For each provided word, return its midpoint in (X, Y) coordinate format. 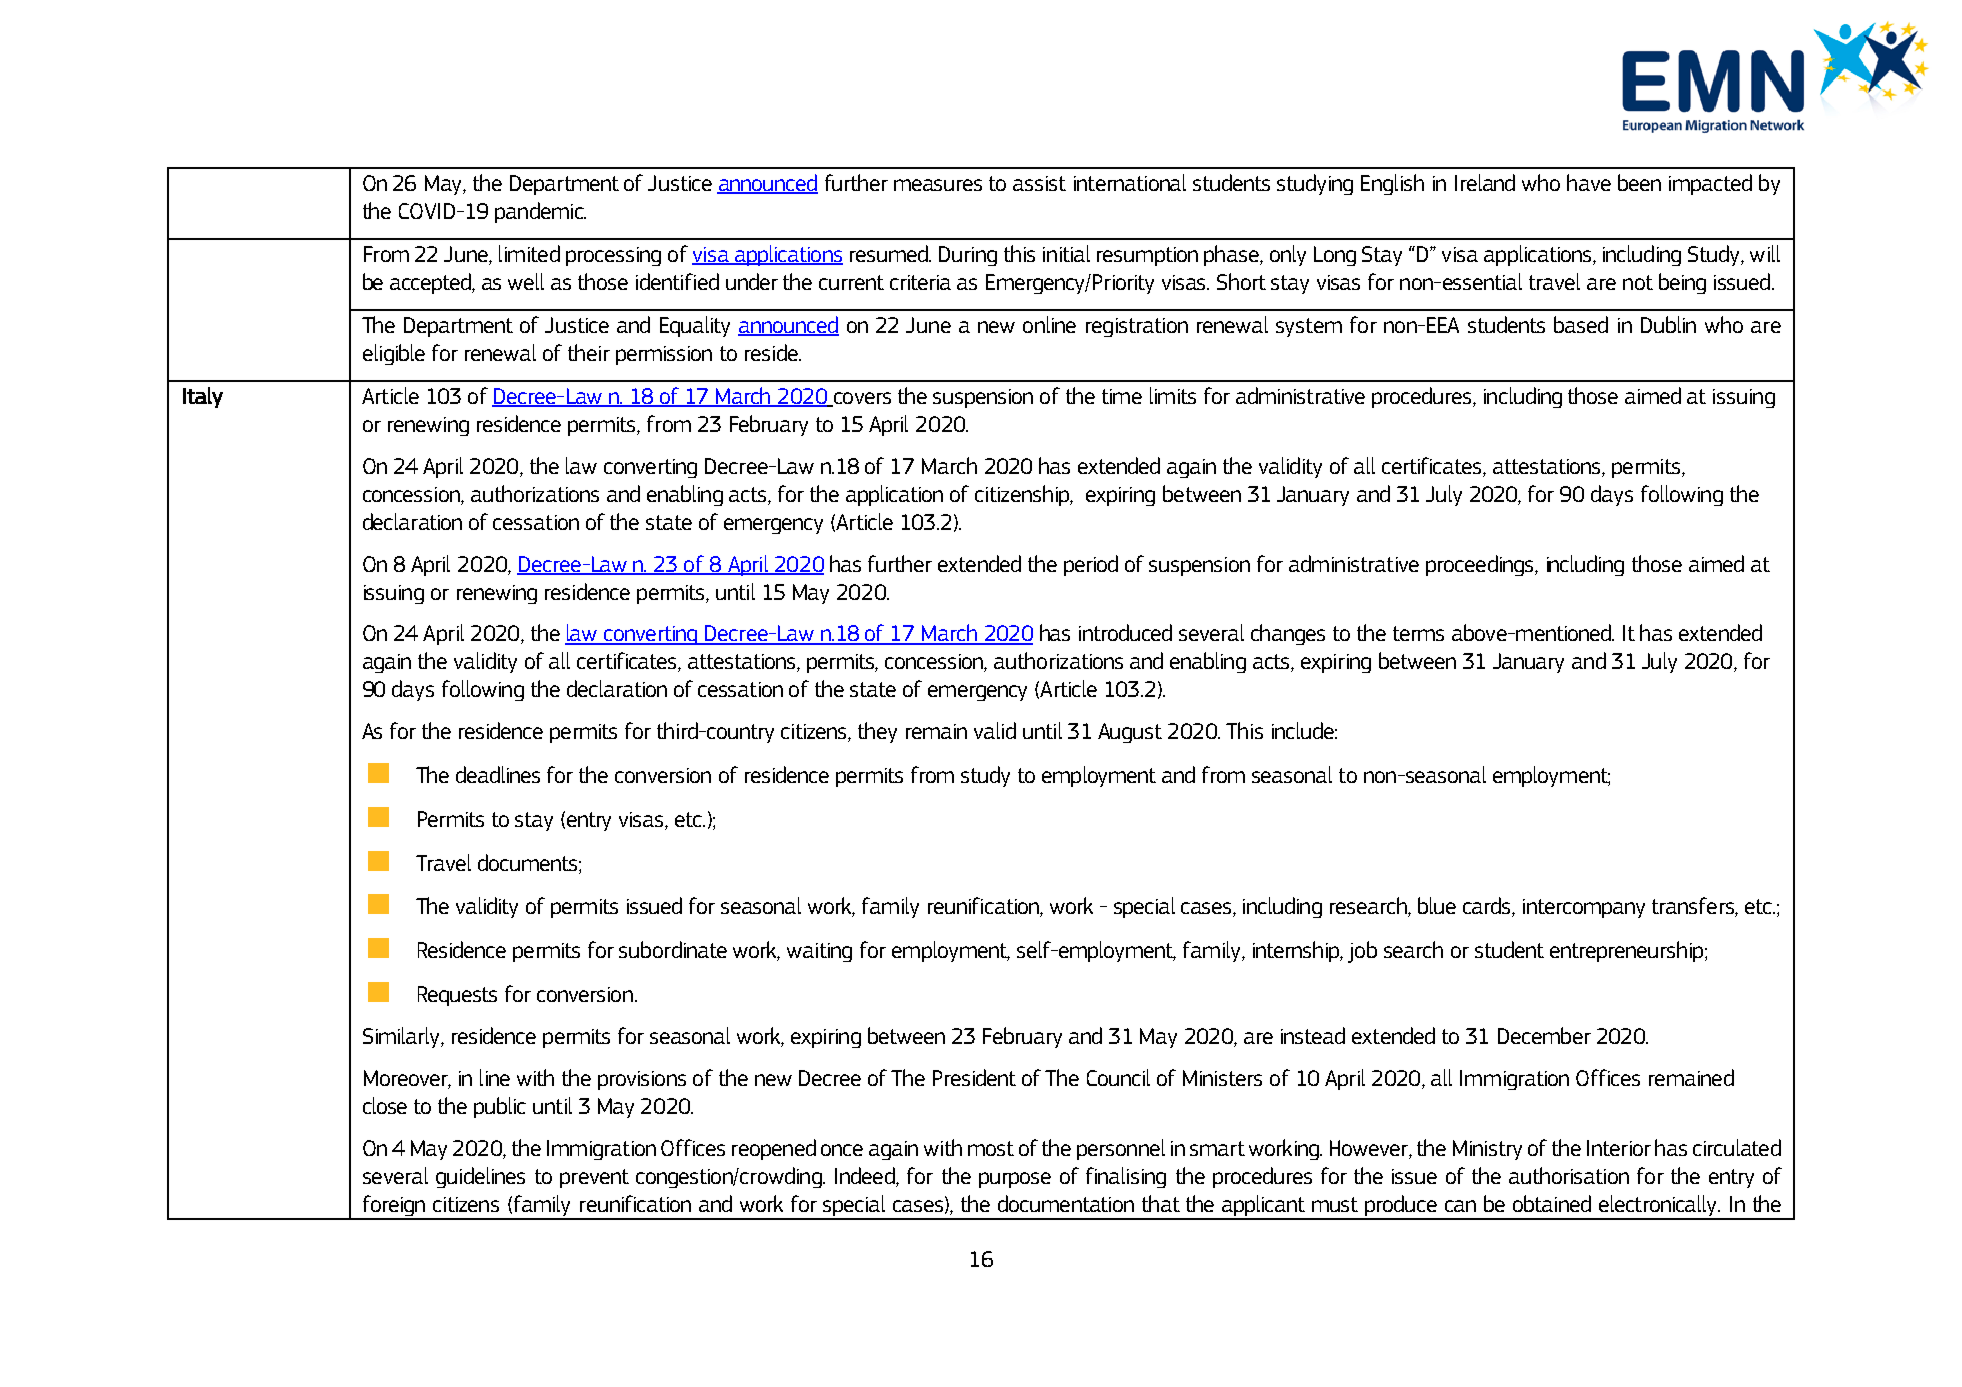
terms (1418, 633)
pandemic (540, 212)
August (1130, 733)
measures (938, 185)
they (877, 732)
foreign (394, 1207)
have (1589, 182)
